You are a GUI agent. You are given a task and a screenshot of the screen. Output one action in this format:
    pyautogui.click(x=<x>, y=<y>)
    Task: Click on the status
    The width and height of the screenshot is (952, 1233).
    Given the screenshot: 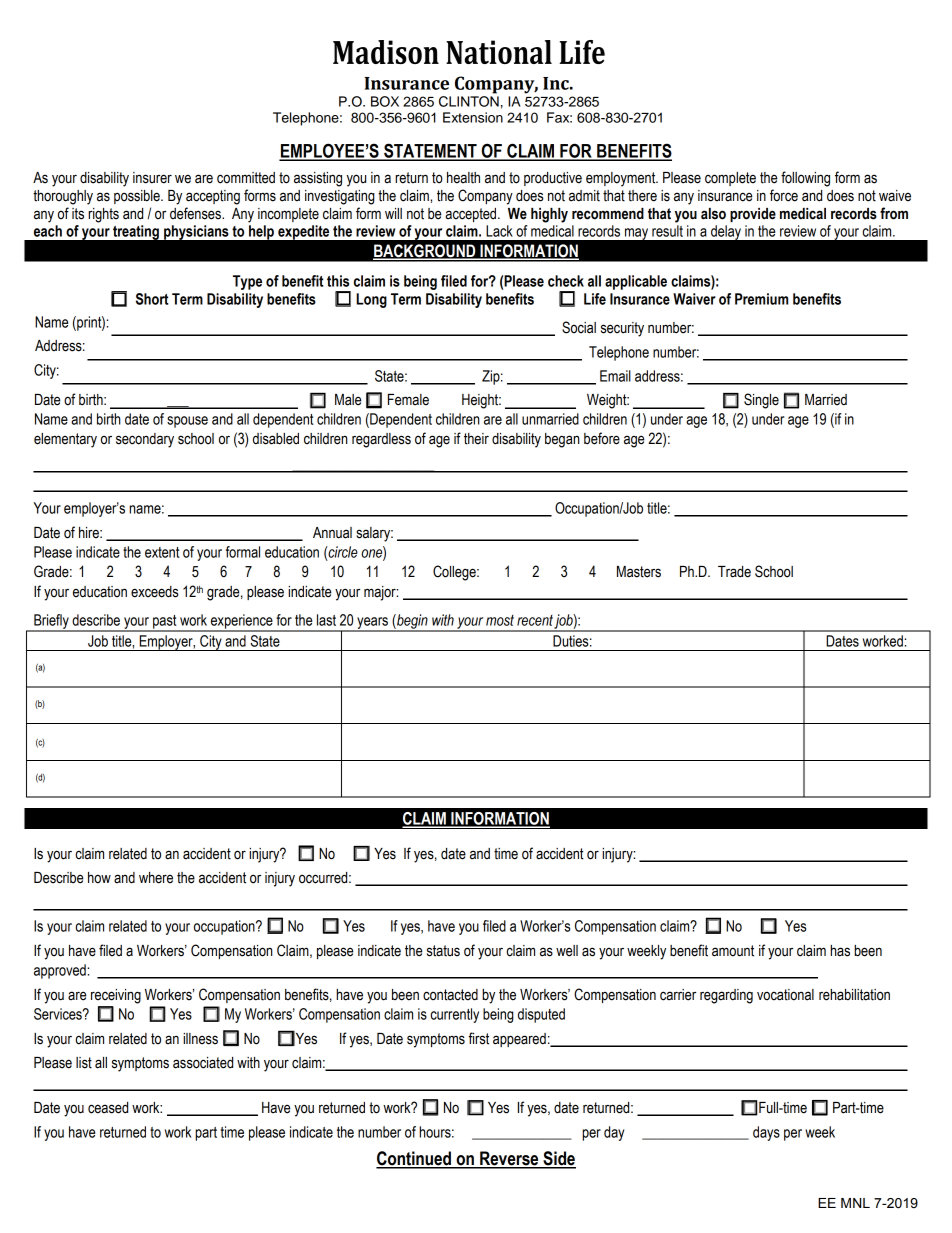 What is the action you would take?
    pyautogui.click(x=443, y=951)
